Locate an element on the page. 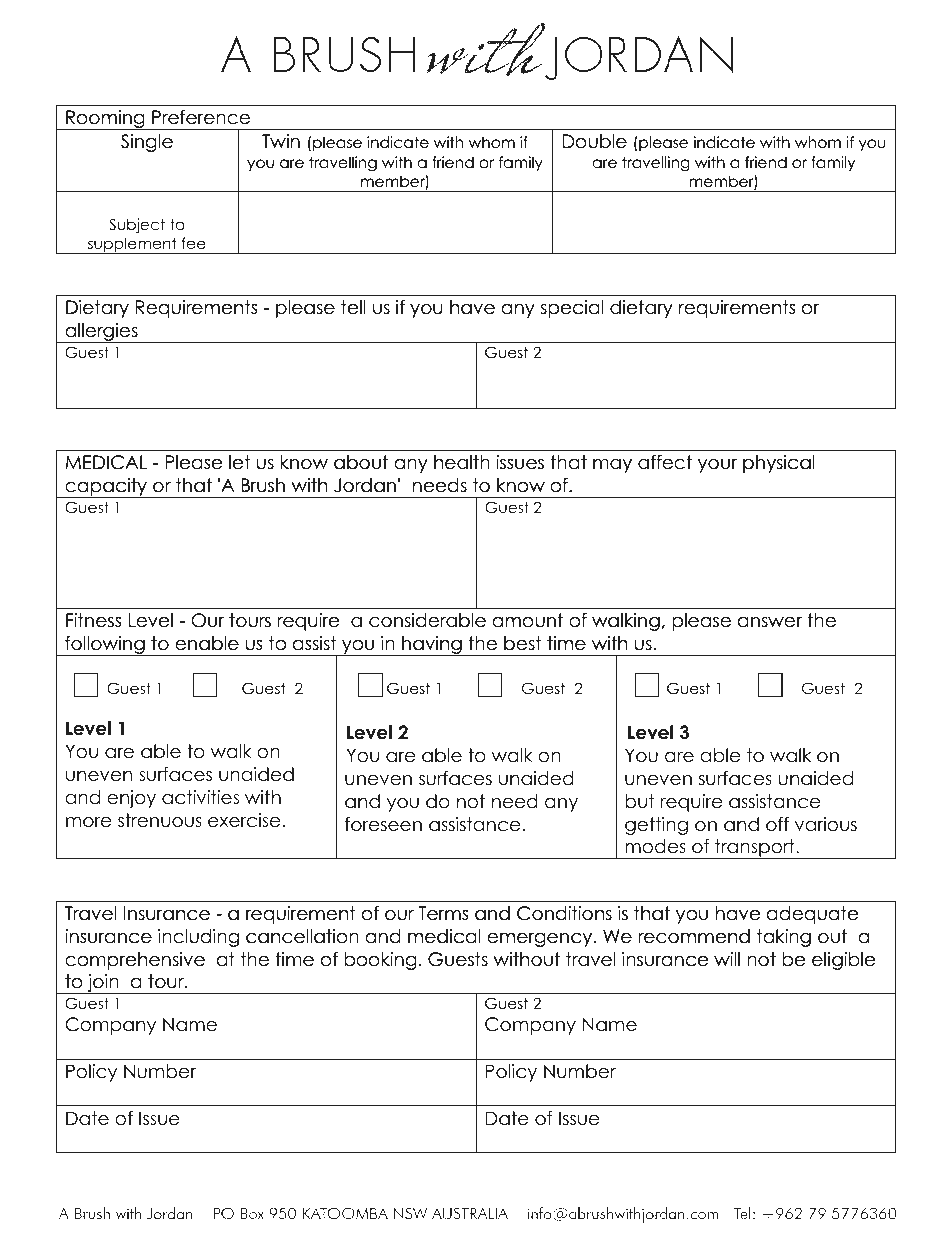 Image resolution: width=952 pixels, height=1233 pixels. capacity is located at coordinates (106, 488).
